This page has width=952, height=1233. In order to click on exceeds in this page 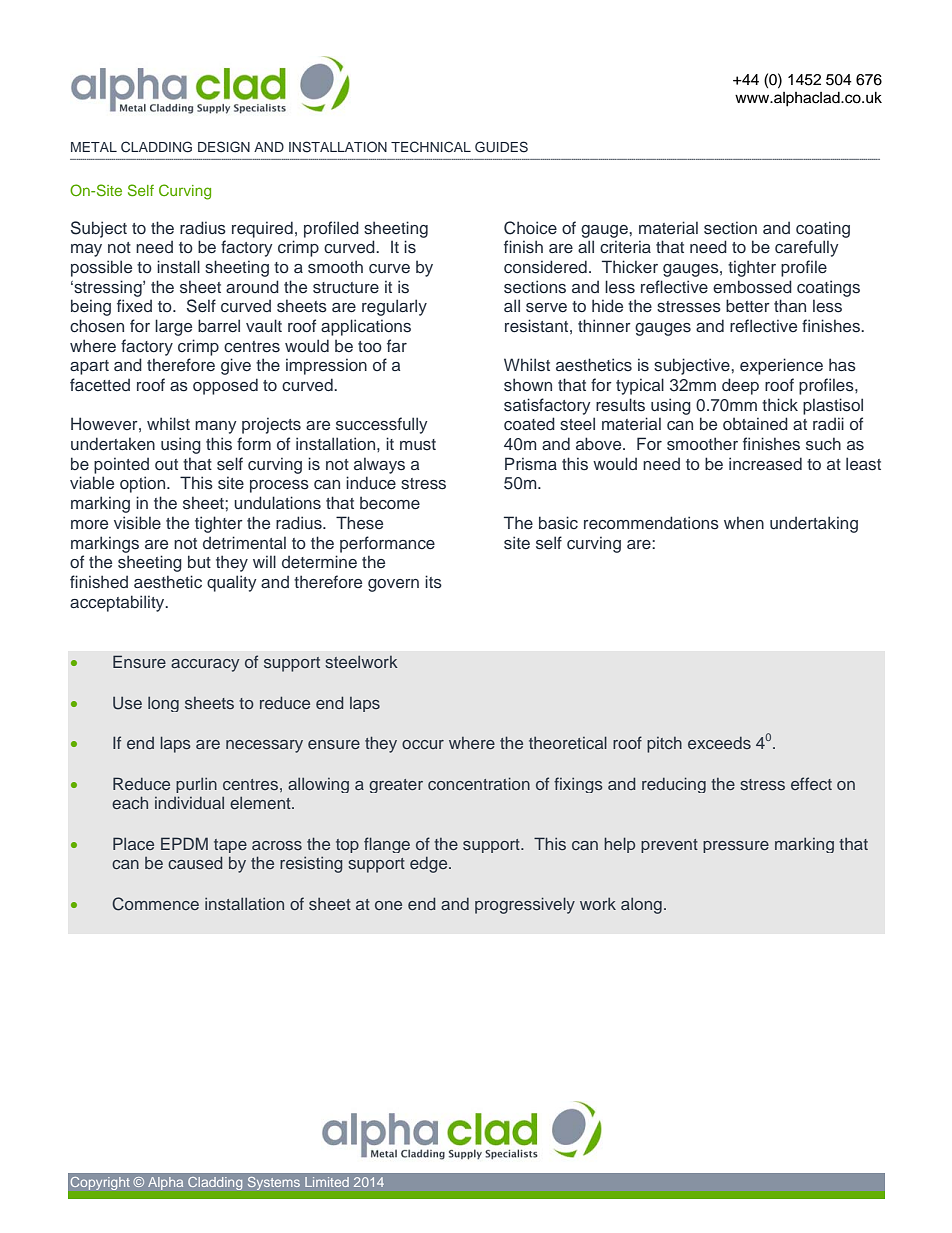, I will do `click(719, 743)`.
